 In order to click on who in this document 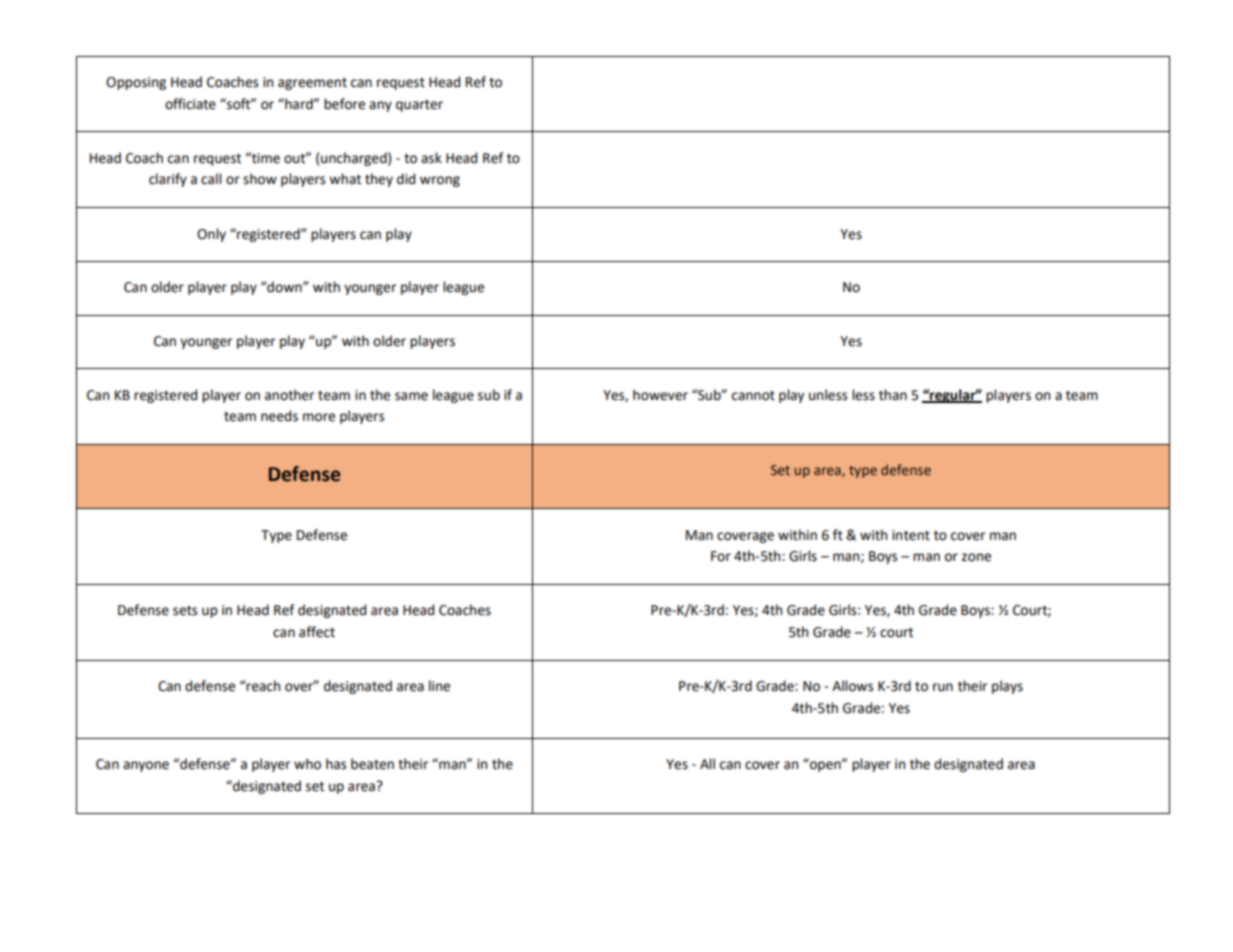, I will do `click(307, 764)`.
